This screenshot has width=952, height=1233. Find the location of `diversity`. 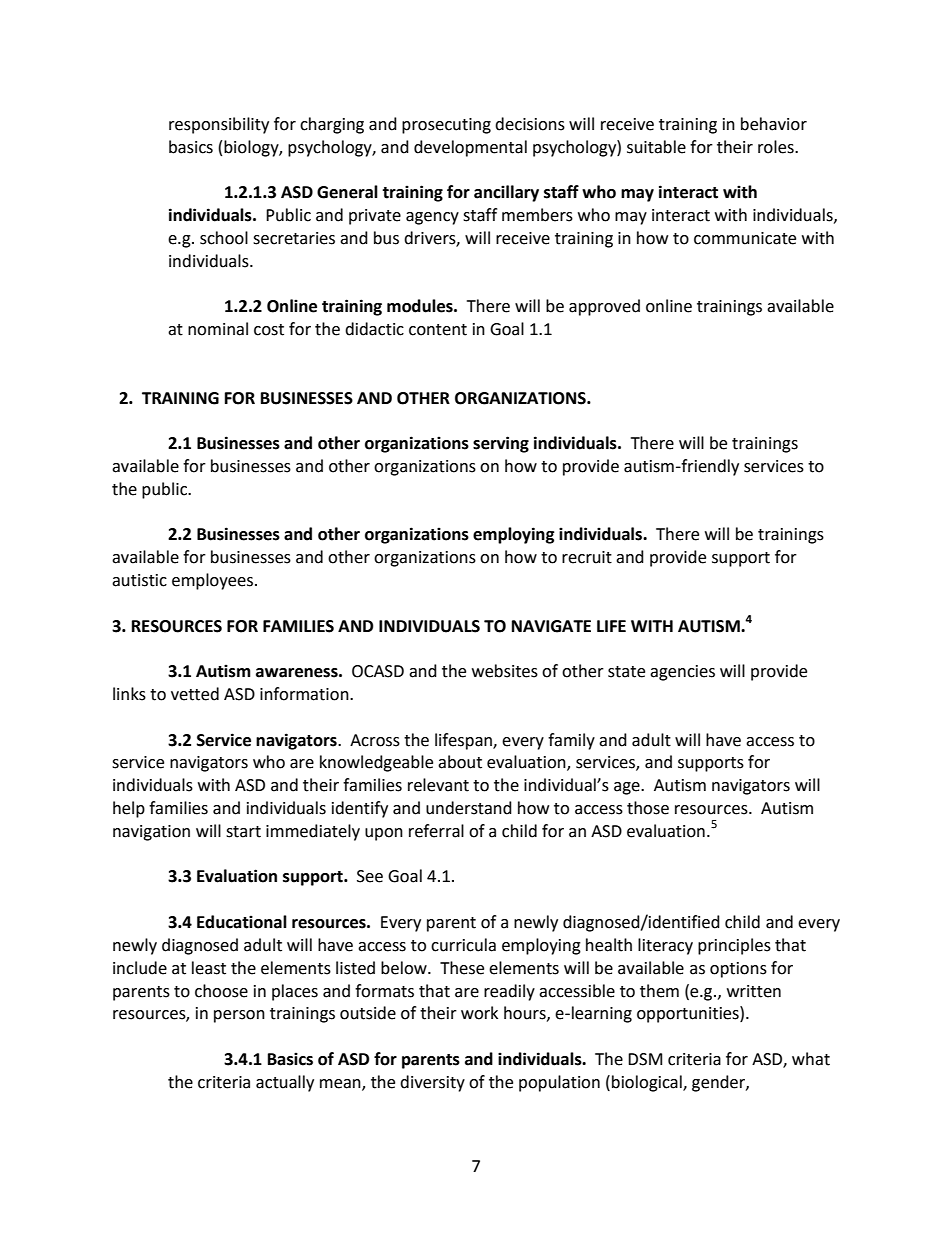

diversity is located at coordinates (432, 1083).
